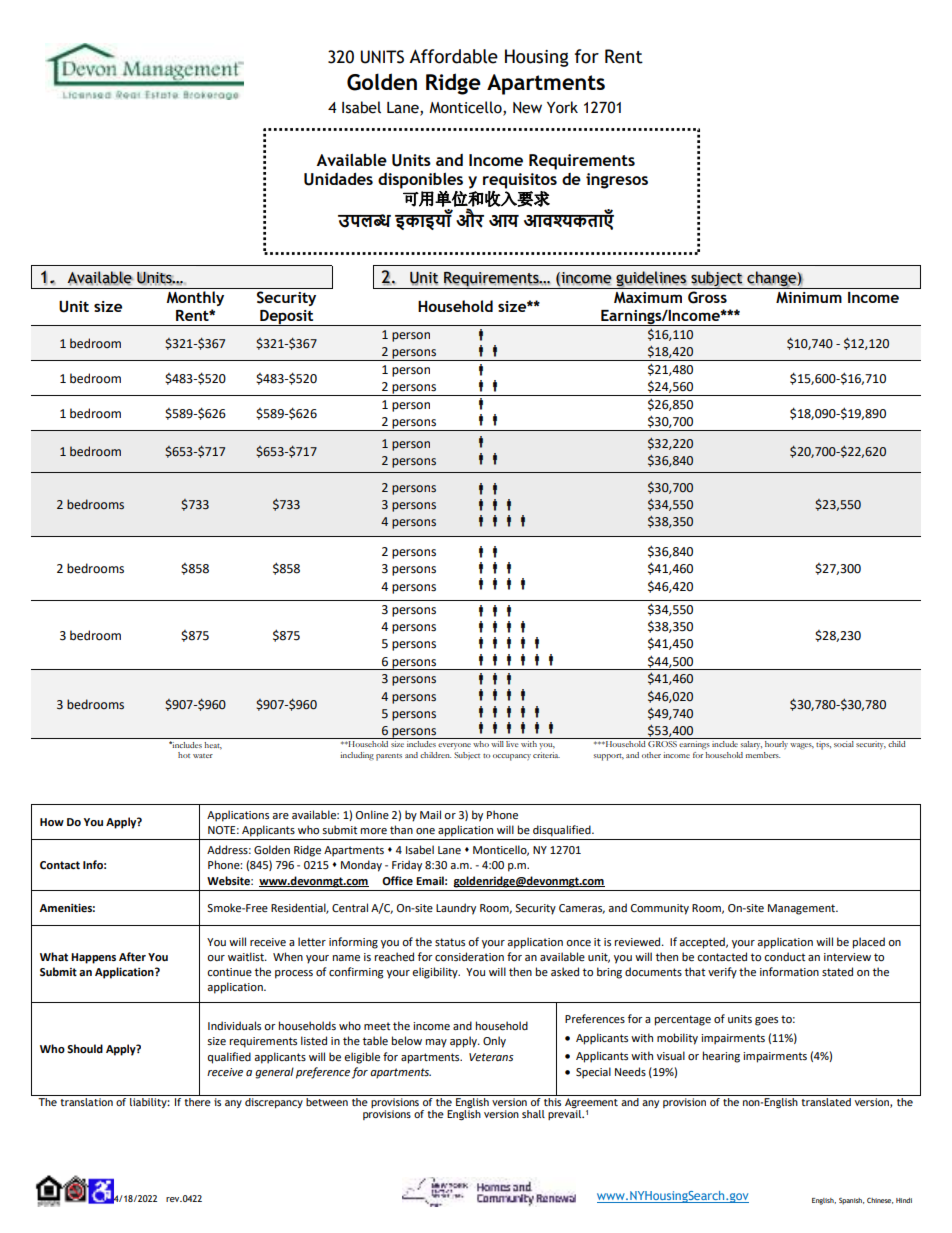  I want to click on New, so click(527, 108).
